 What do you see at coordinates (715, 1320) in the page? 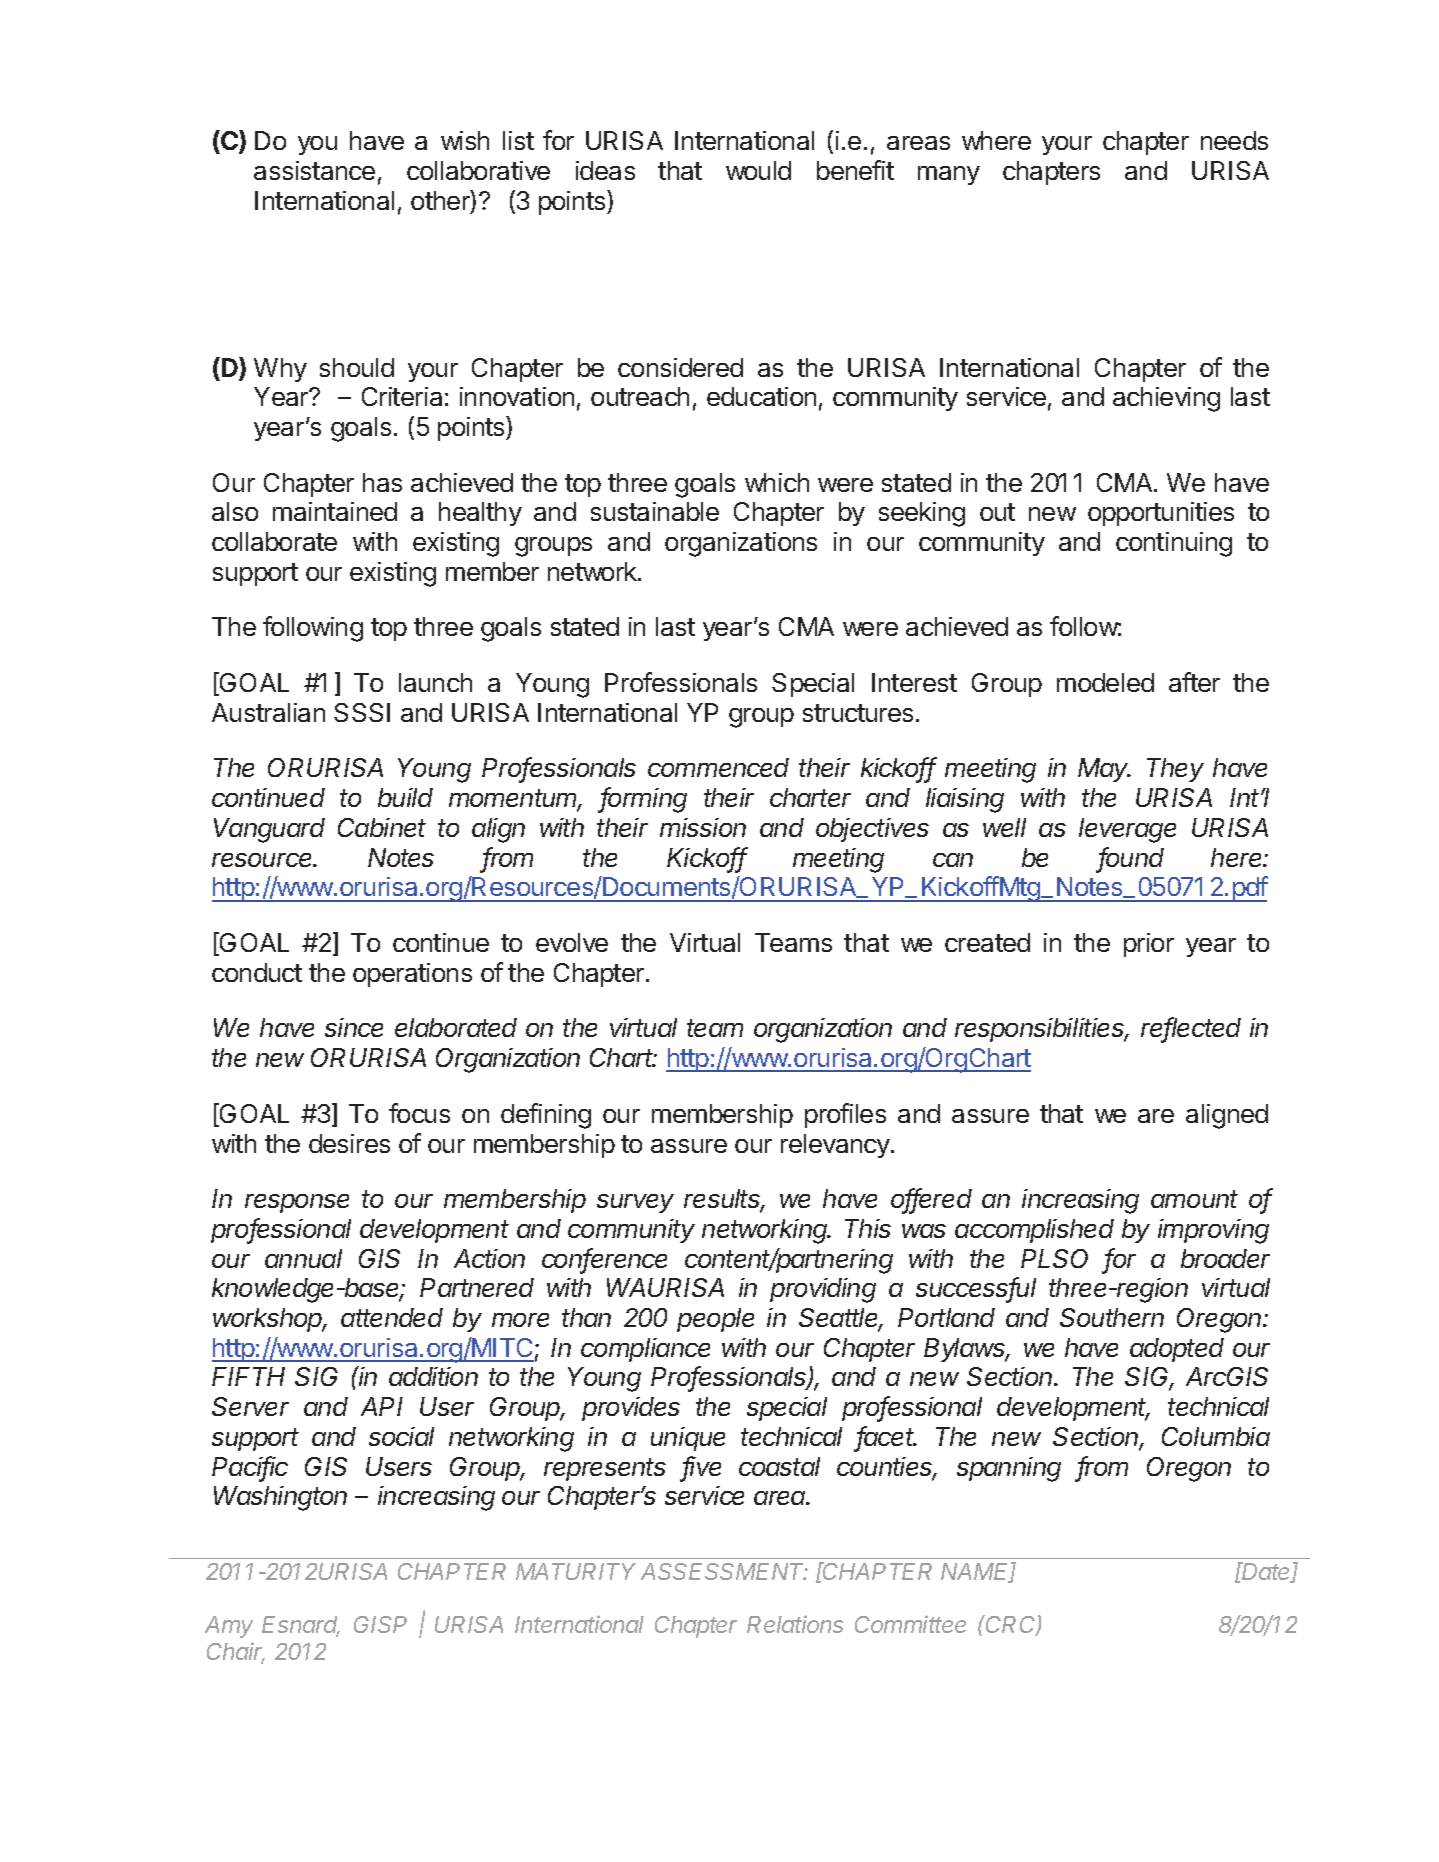
I see `people` at bounding box center [715, 1320].
